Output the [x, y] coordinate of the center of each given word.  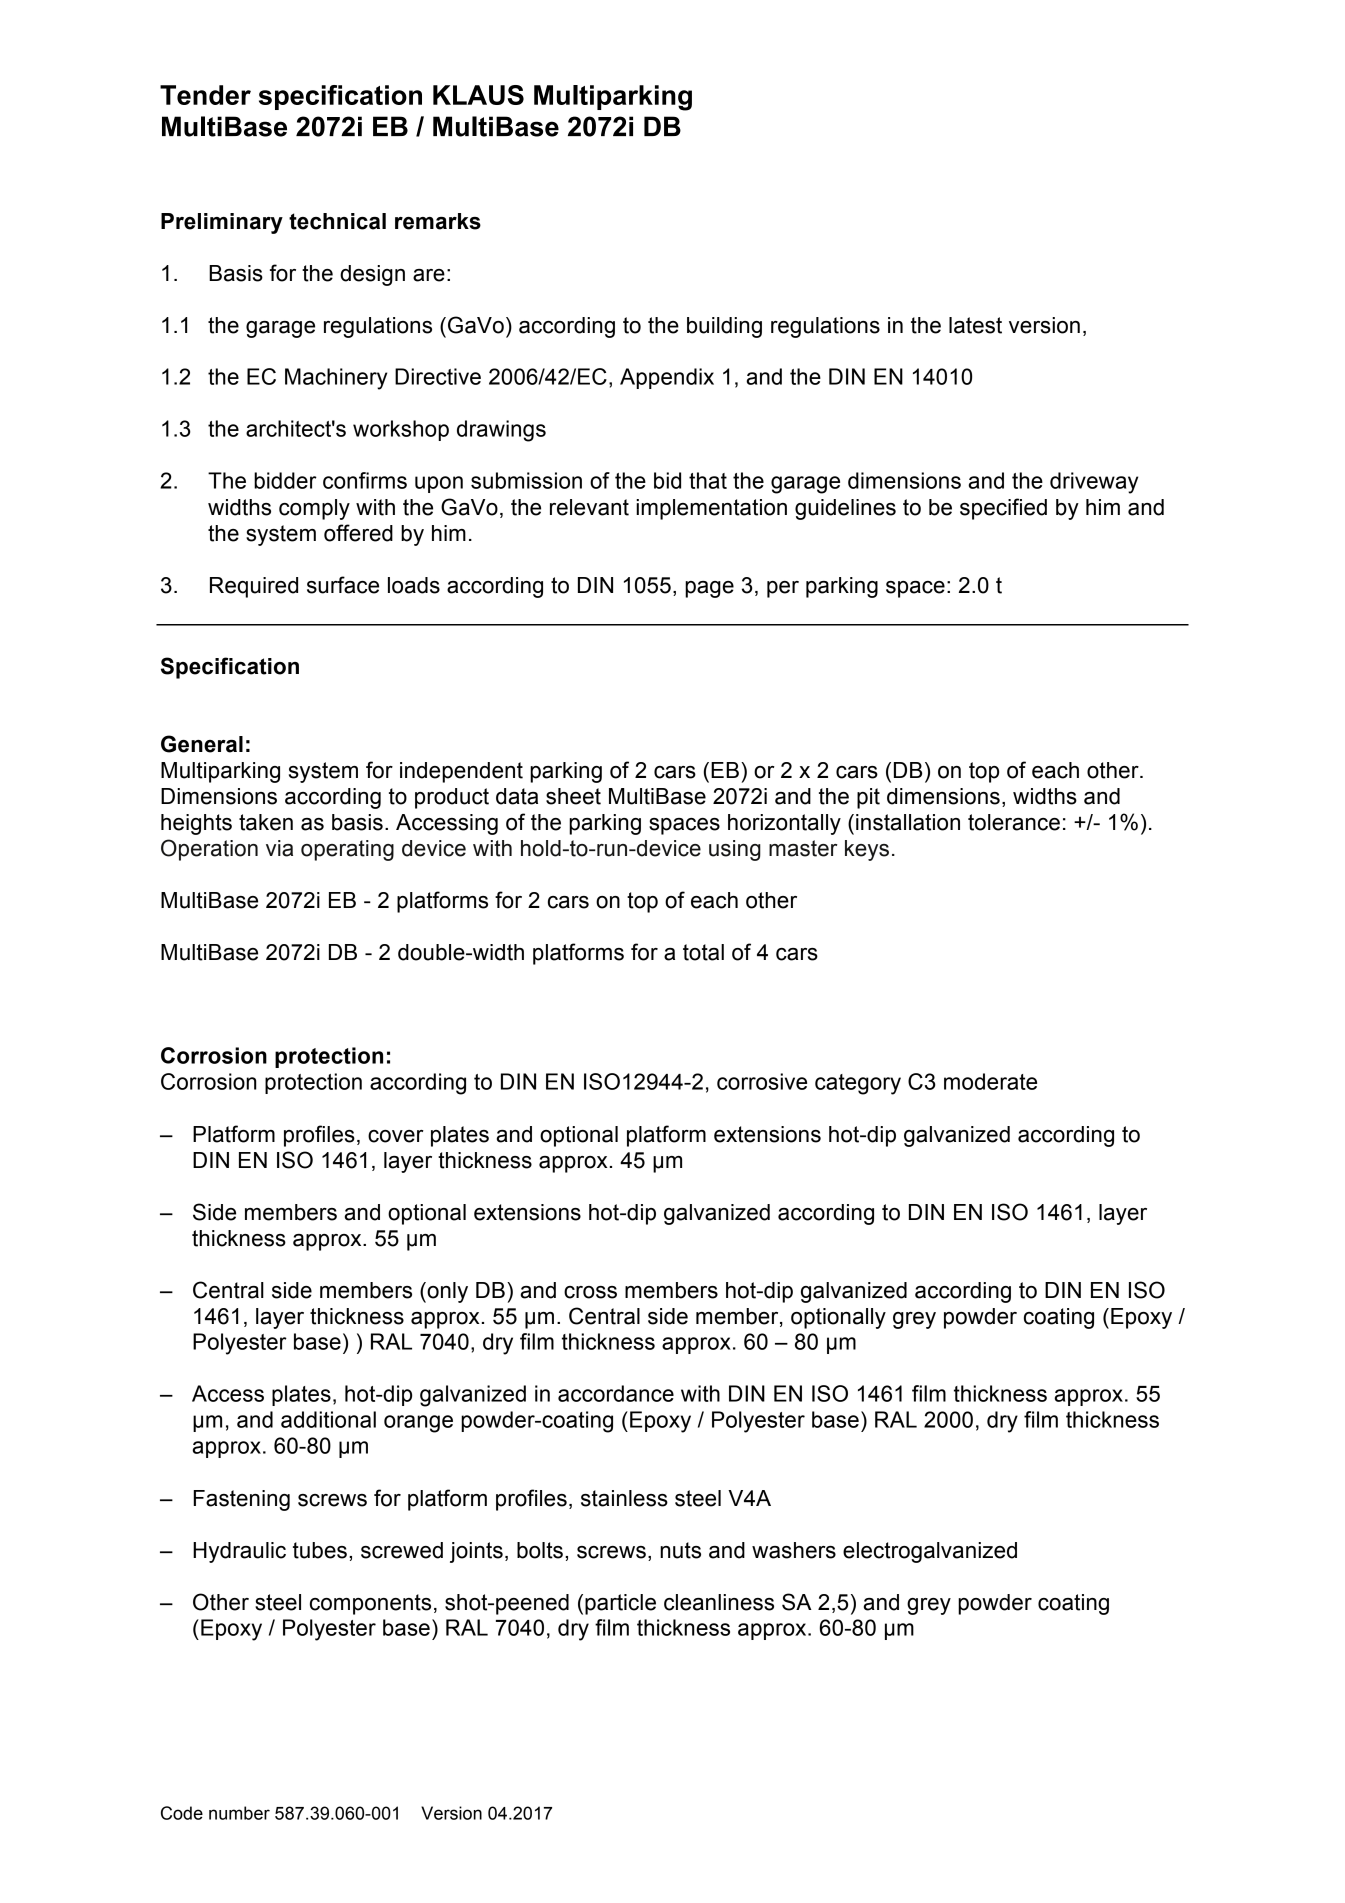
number [239, 1813]
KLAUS [478, 95]
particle [620, 1604]
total [703, 952]
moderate [990, 1081]
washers [794, 1550]
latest [975, 325]
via [279, 848]
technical [337, 221]
